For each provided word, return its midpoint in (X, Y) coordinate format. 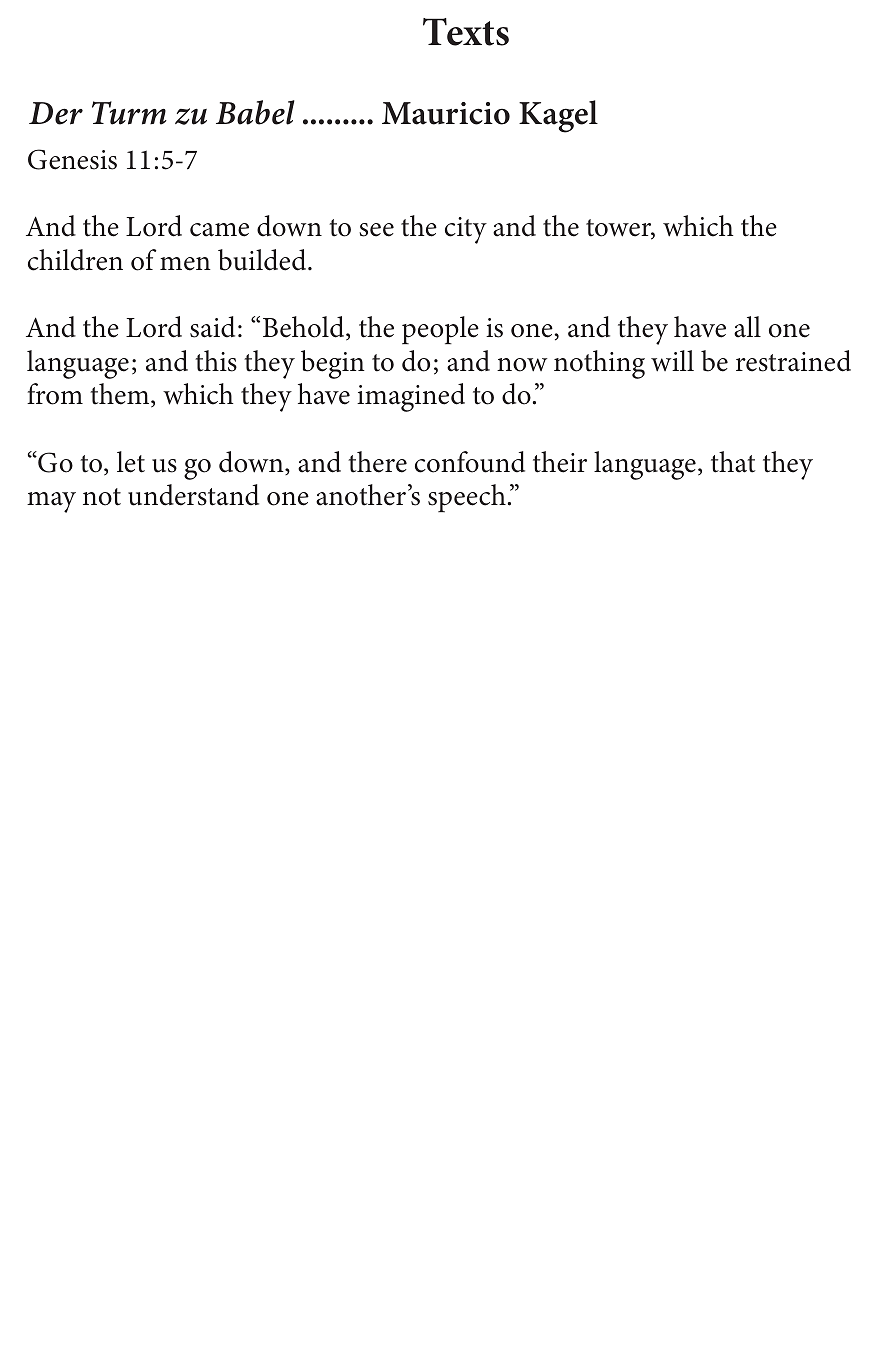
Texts (466, 32)
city (466, 230)
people (440, 330)
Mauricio (446, 113)
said (212, 327)
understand (193, 495)
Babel (255, 112)
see (376, 230)
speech (467, 498)
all (747, 327)
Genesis (72, 159)
